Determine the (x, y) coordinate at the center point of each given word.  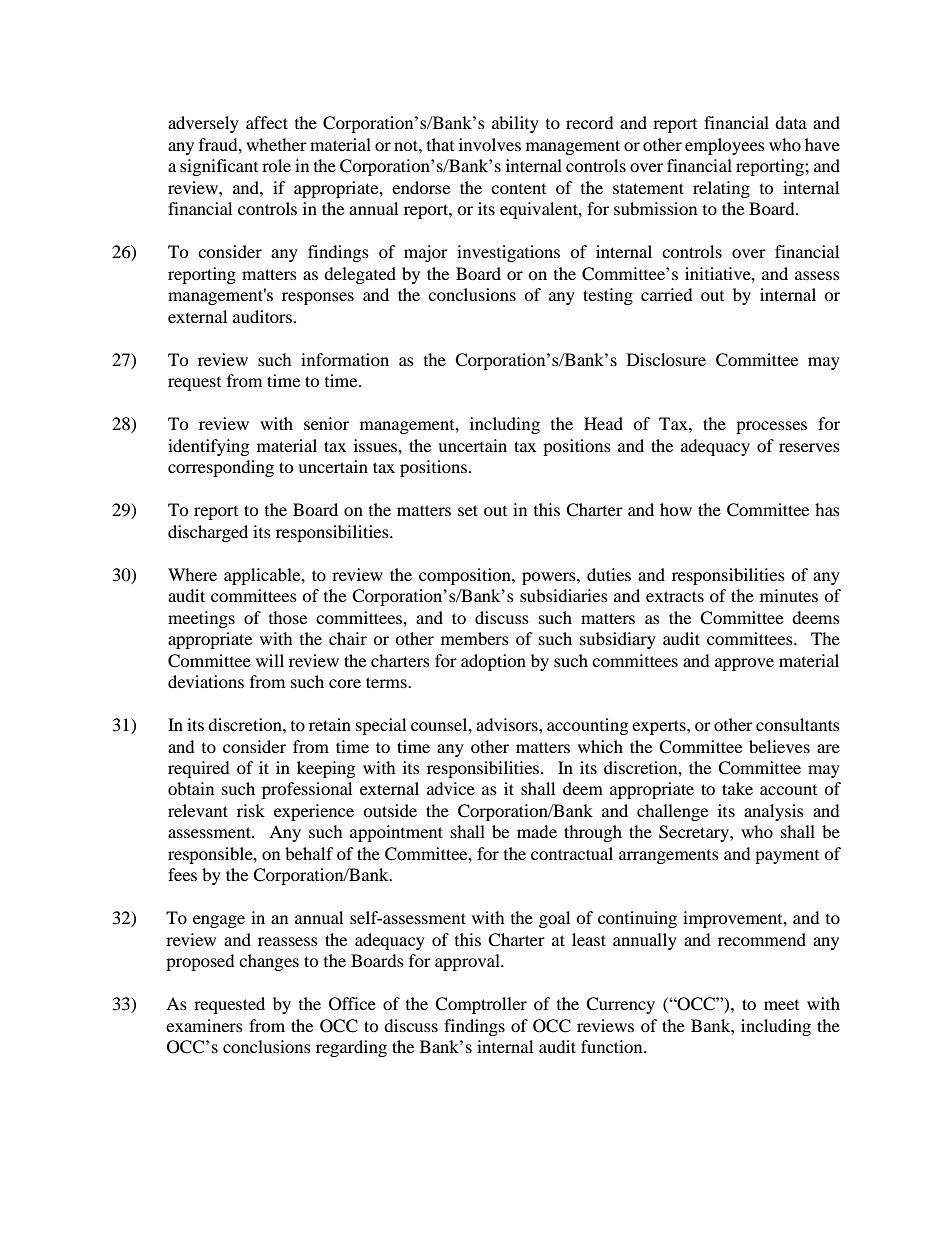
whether (276, 144)
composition (466, 576)
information (345, 359)
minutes (789, 595)
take (737, 788)
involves (490, 144)
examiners (204, 1025)
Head (603, 423)
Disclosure (666, 359)
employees (725, 146)
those (288, 617)
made (537, 831)
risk (251, 810)
